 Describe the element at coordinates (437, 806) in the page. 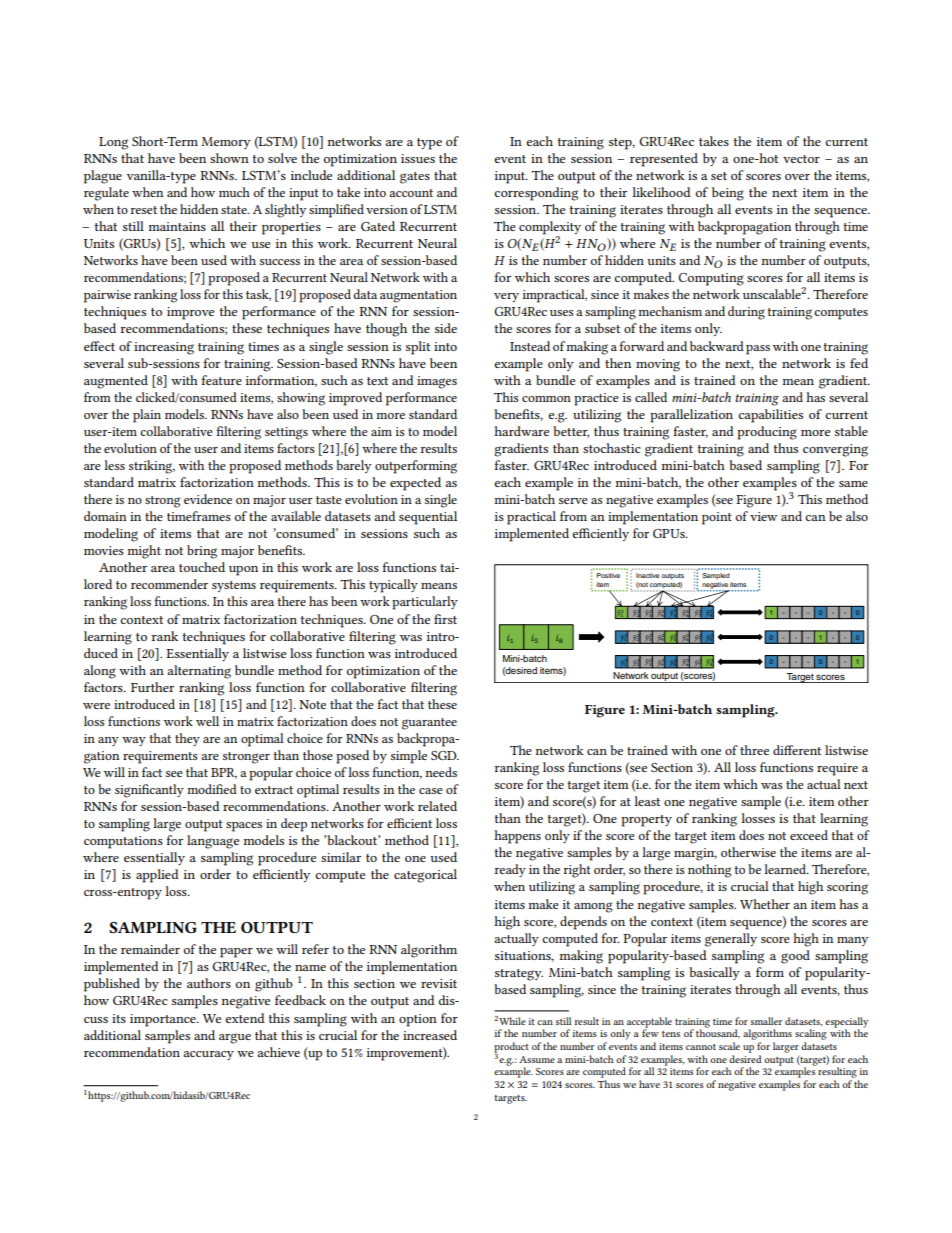

I see `related` at that location.
